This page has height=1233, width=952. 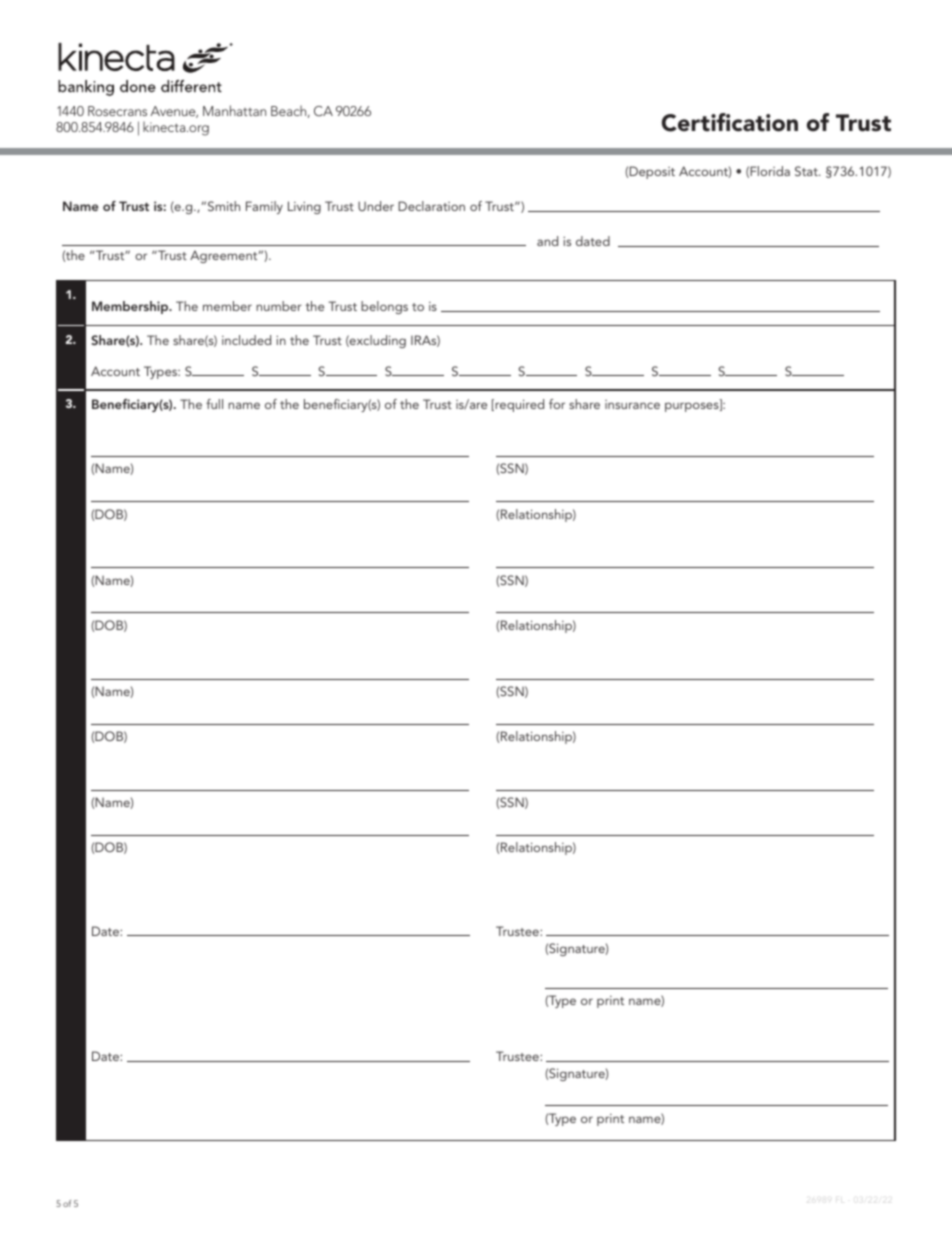 What do you see at coordinates (730, 122) in the page?
I see `Certification` at bounding box center [730, 122].
